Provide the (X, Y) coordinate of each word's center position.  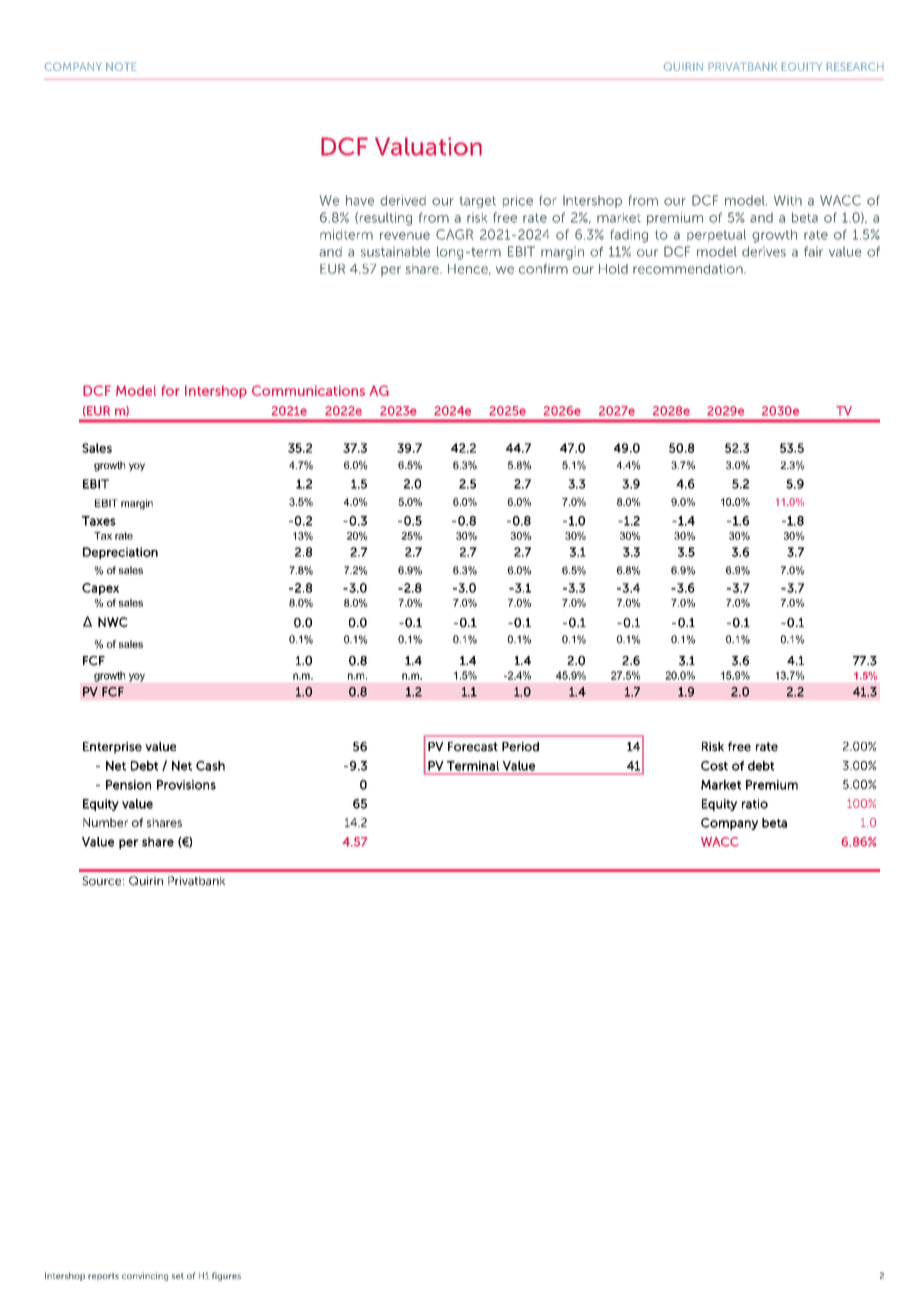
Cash (210, 766)
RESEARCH (855, 66)
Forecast (473, 747)
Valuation (428, 146)
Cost (714, 766)
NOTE (121, 66)
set (178, 1276)
